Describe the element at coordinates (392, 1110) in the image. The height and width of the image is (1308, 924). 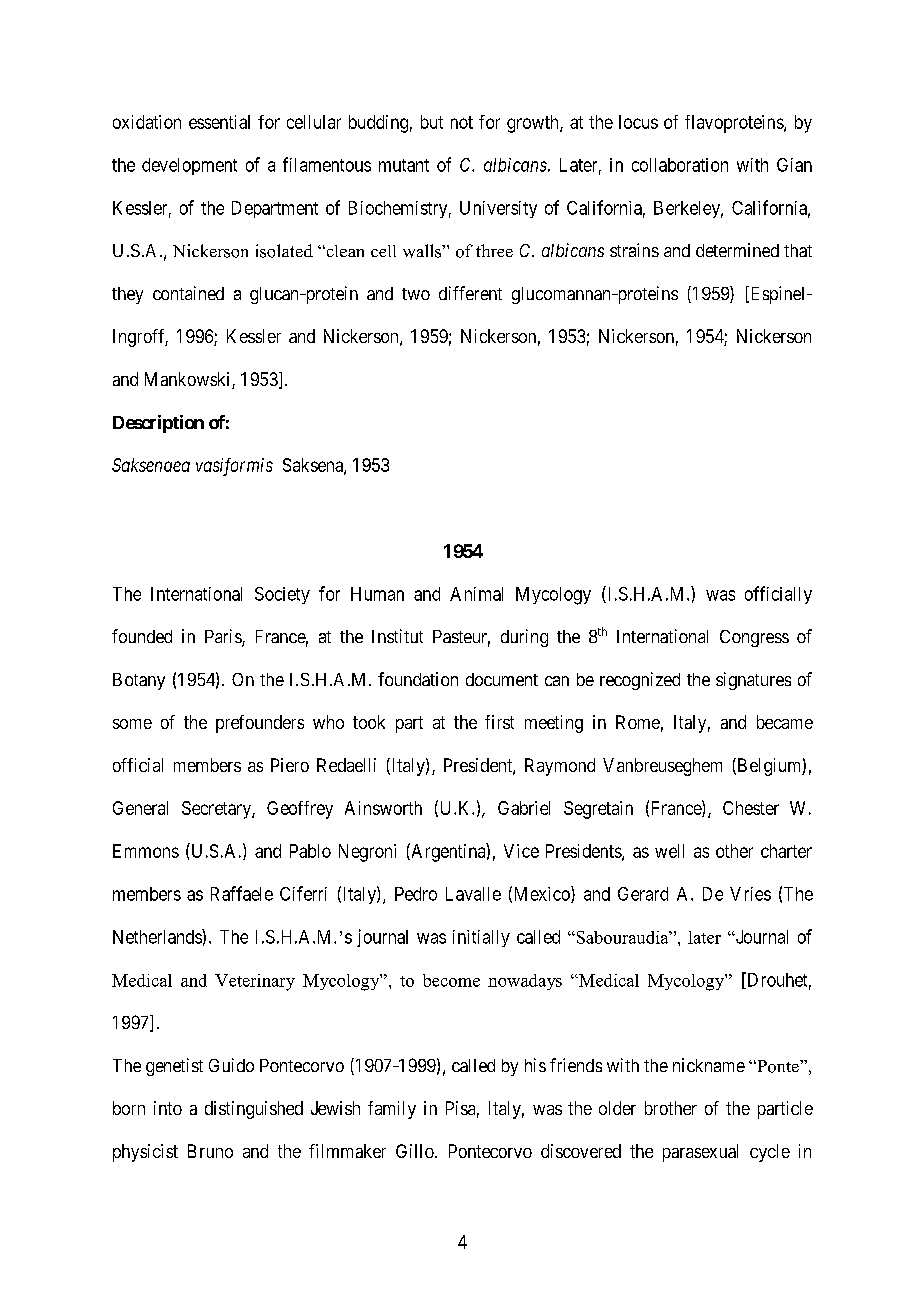
I see `family` at that location.
